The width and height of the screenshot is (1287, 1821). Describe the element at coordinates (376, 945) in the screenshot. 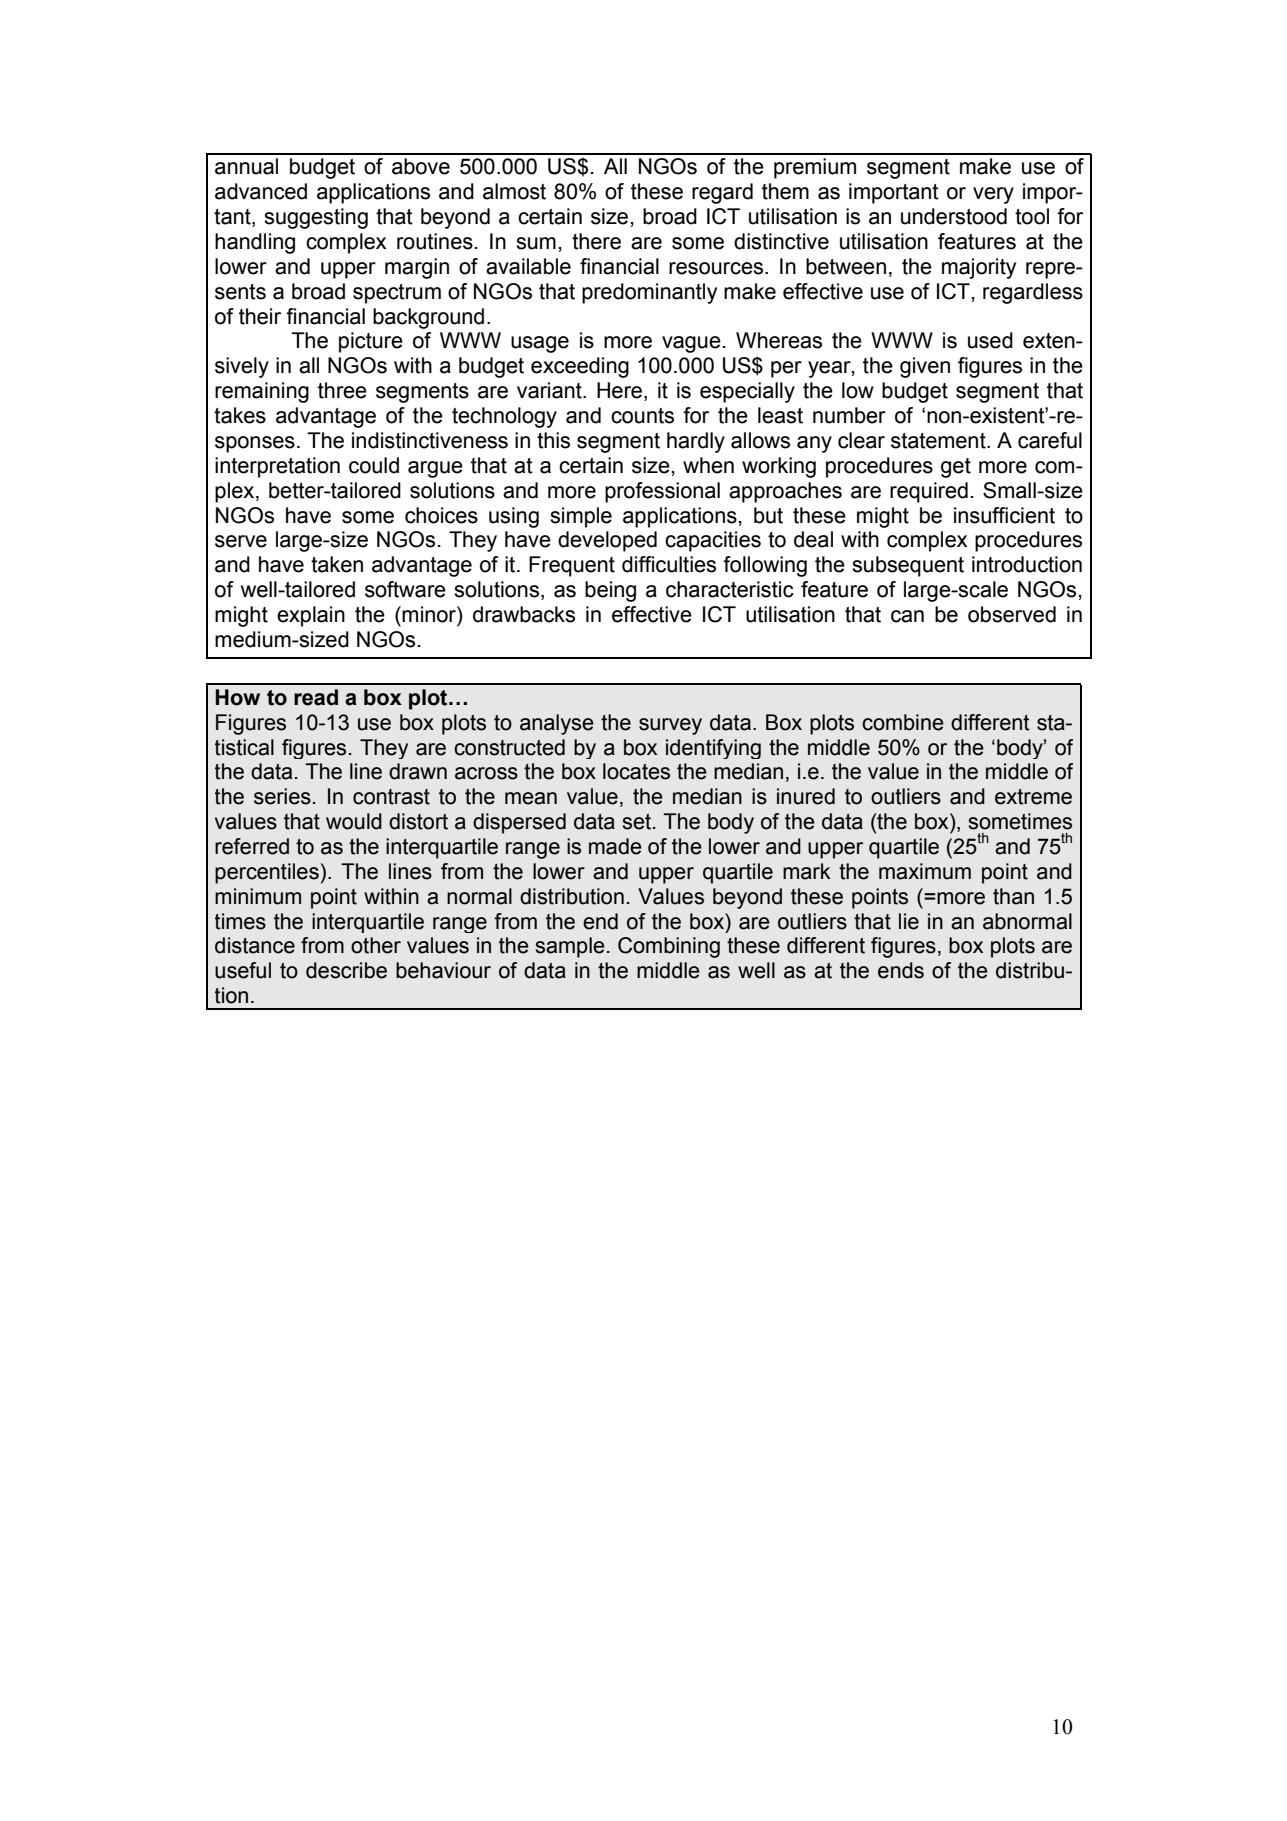

I see `other` at that location.
